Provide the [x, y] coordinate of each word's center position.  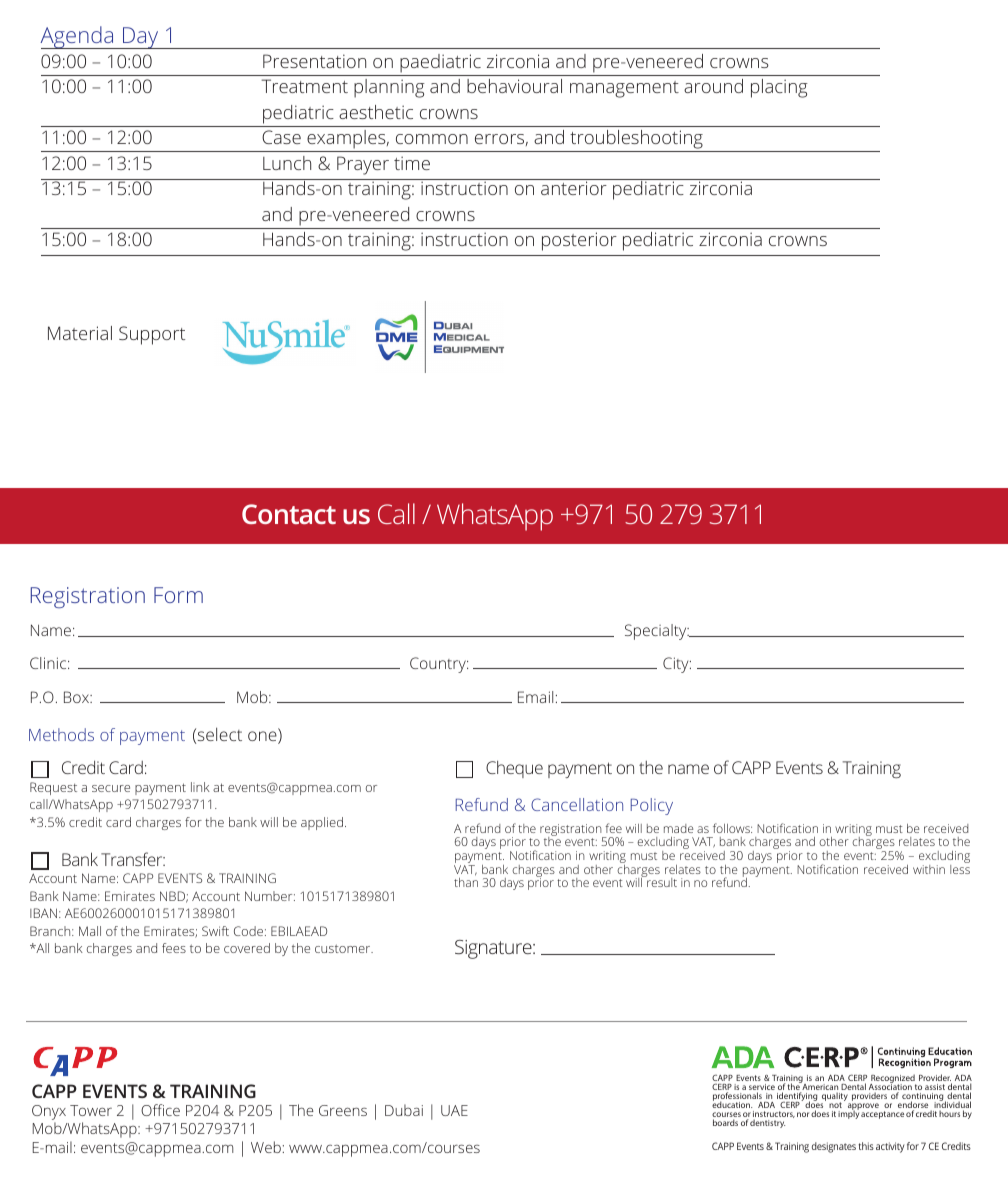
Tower [91, 1110]
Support [152, 335]
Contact [289, 514]
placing [779, 88]
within [929, 869]
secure [111, 788]
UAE [454, 1110]
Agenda [78, 37]
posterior [579, 241]
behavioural [514, 86]
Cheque [514, 769]
